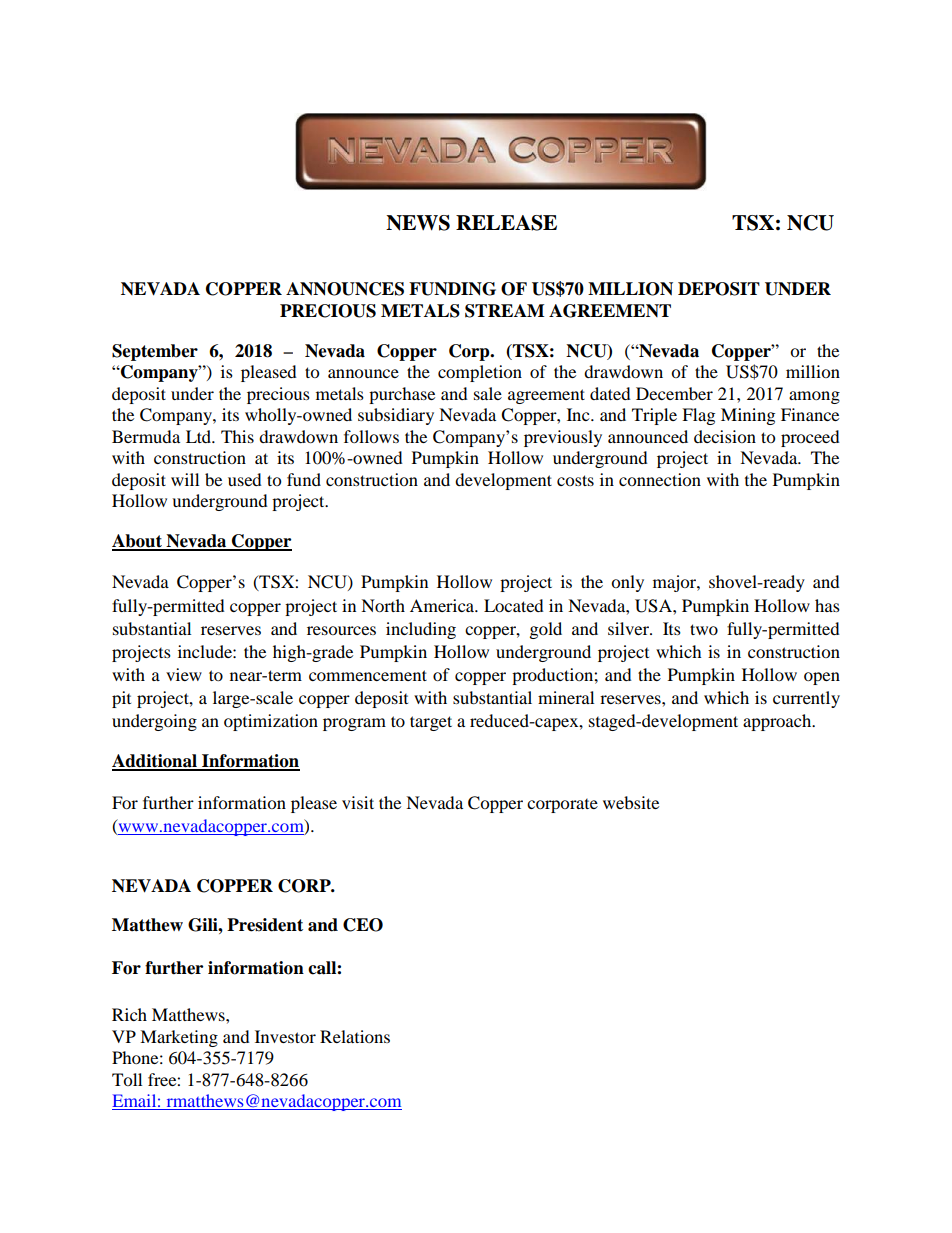  I want to click on target, so click(431, 723).
